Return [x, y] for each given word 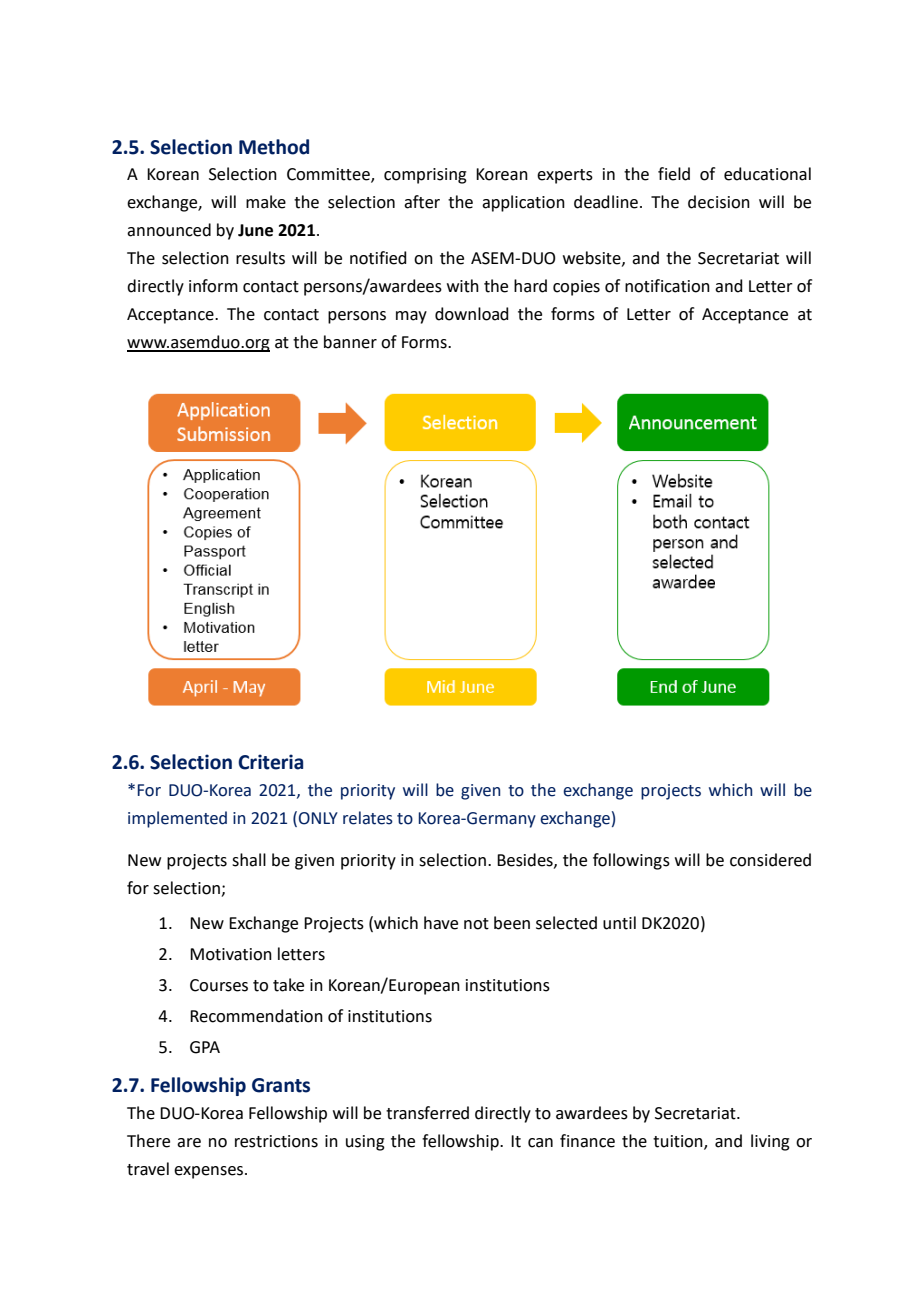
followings [631, 861]
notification [667, 286]
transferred [427, 1113]
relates [368, 818]
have [441, 923]
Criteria [270, 762]
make [266, 202]
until [619, 923]
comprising [425, 176]
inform [213, 286]
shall [249, 860]
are [189, 1143]
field [674, 174]
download [472, 314]
